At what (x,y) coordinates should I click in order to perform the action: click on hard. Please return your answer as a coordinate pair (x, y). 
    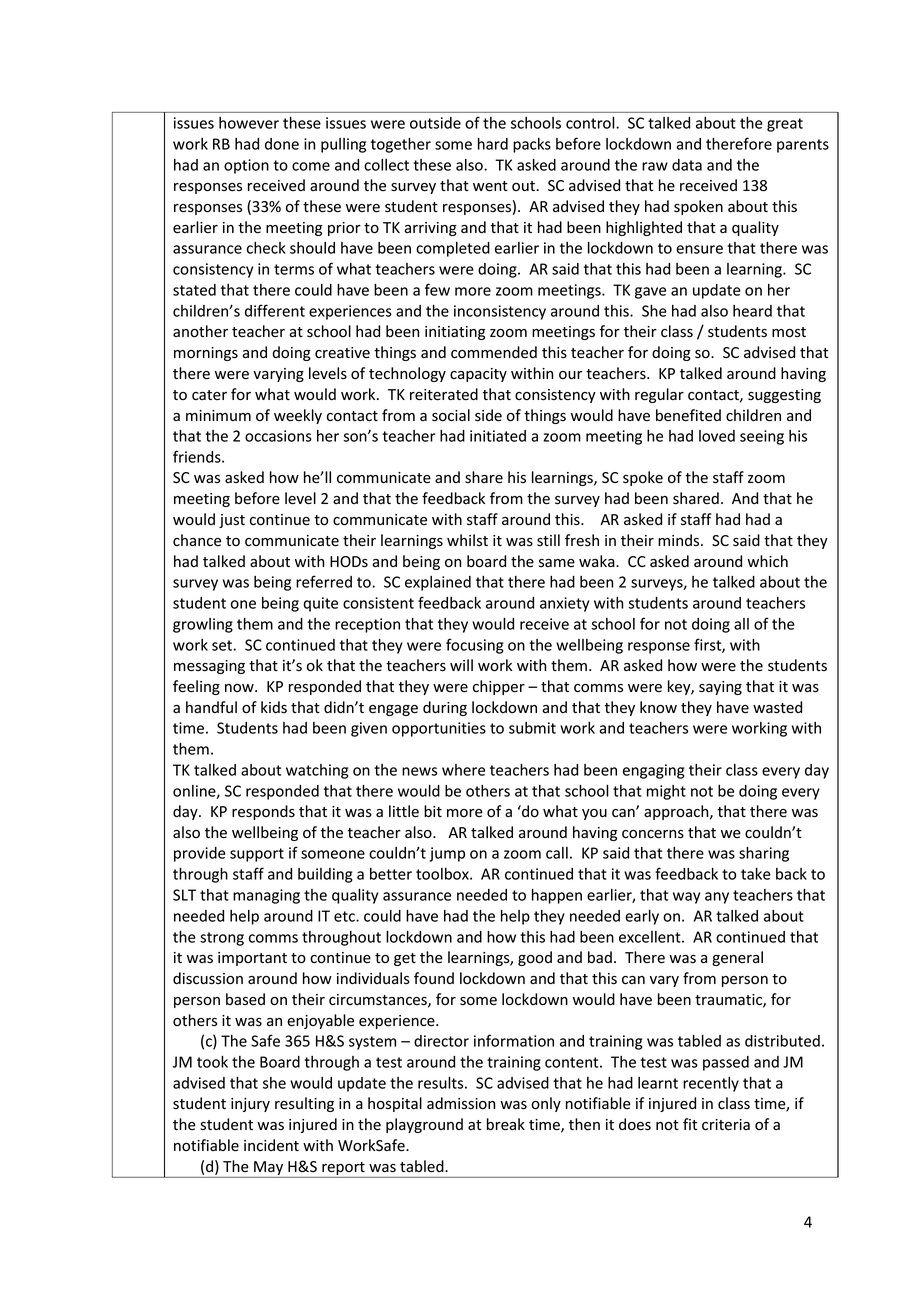
    Looking at the image, I should click on (493, 144).
